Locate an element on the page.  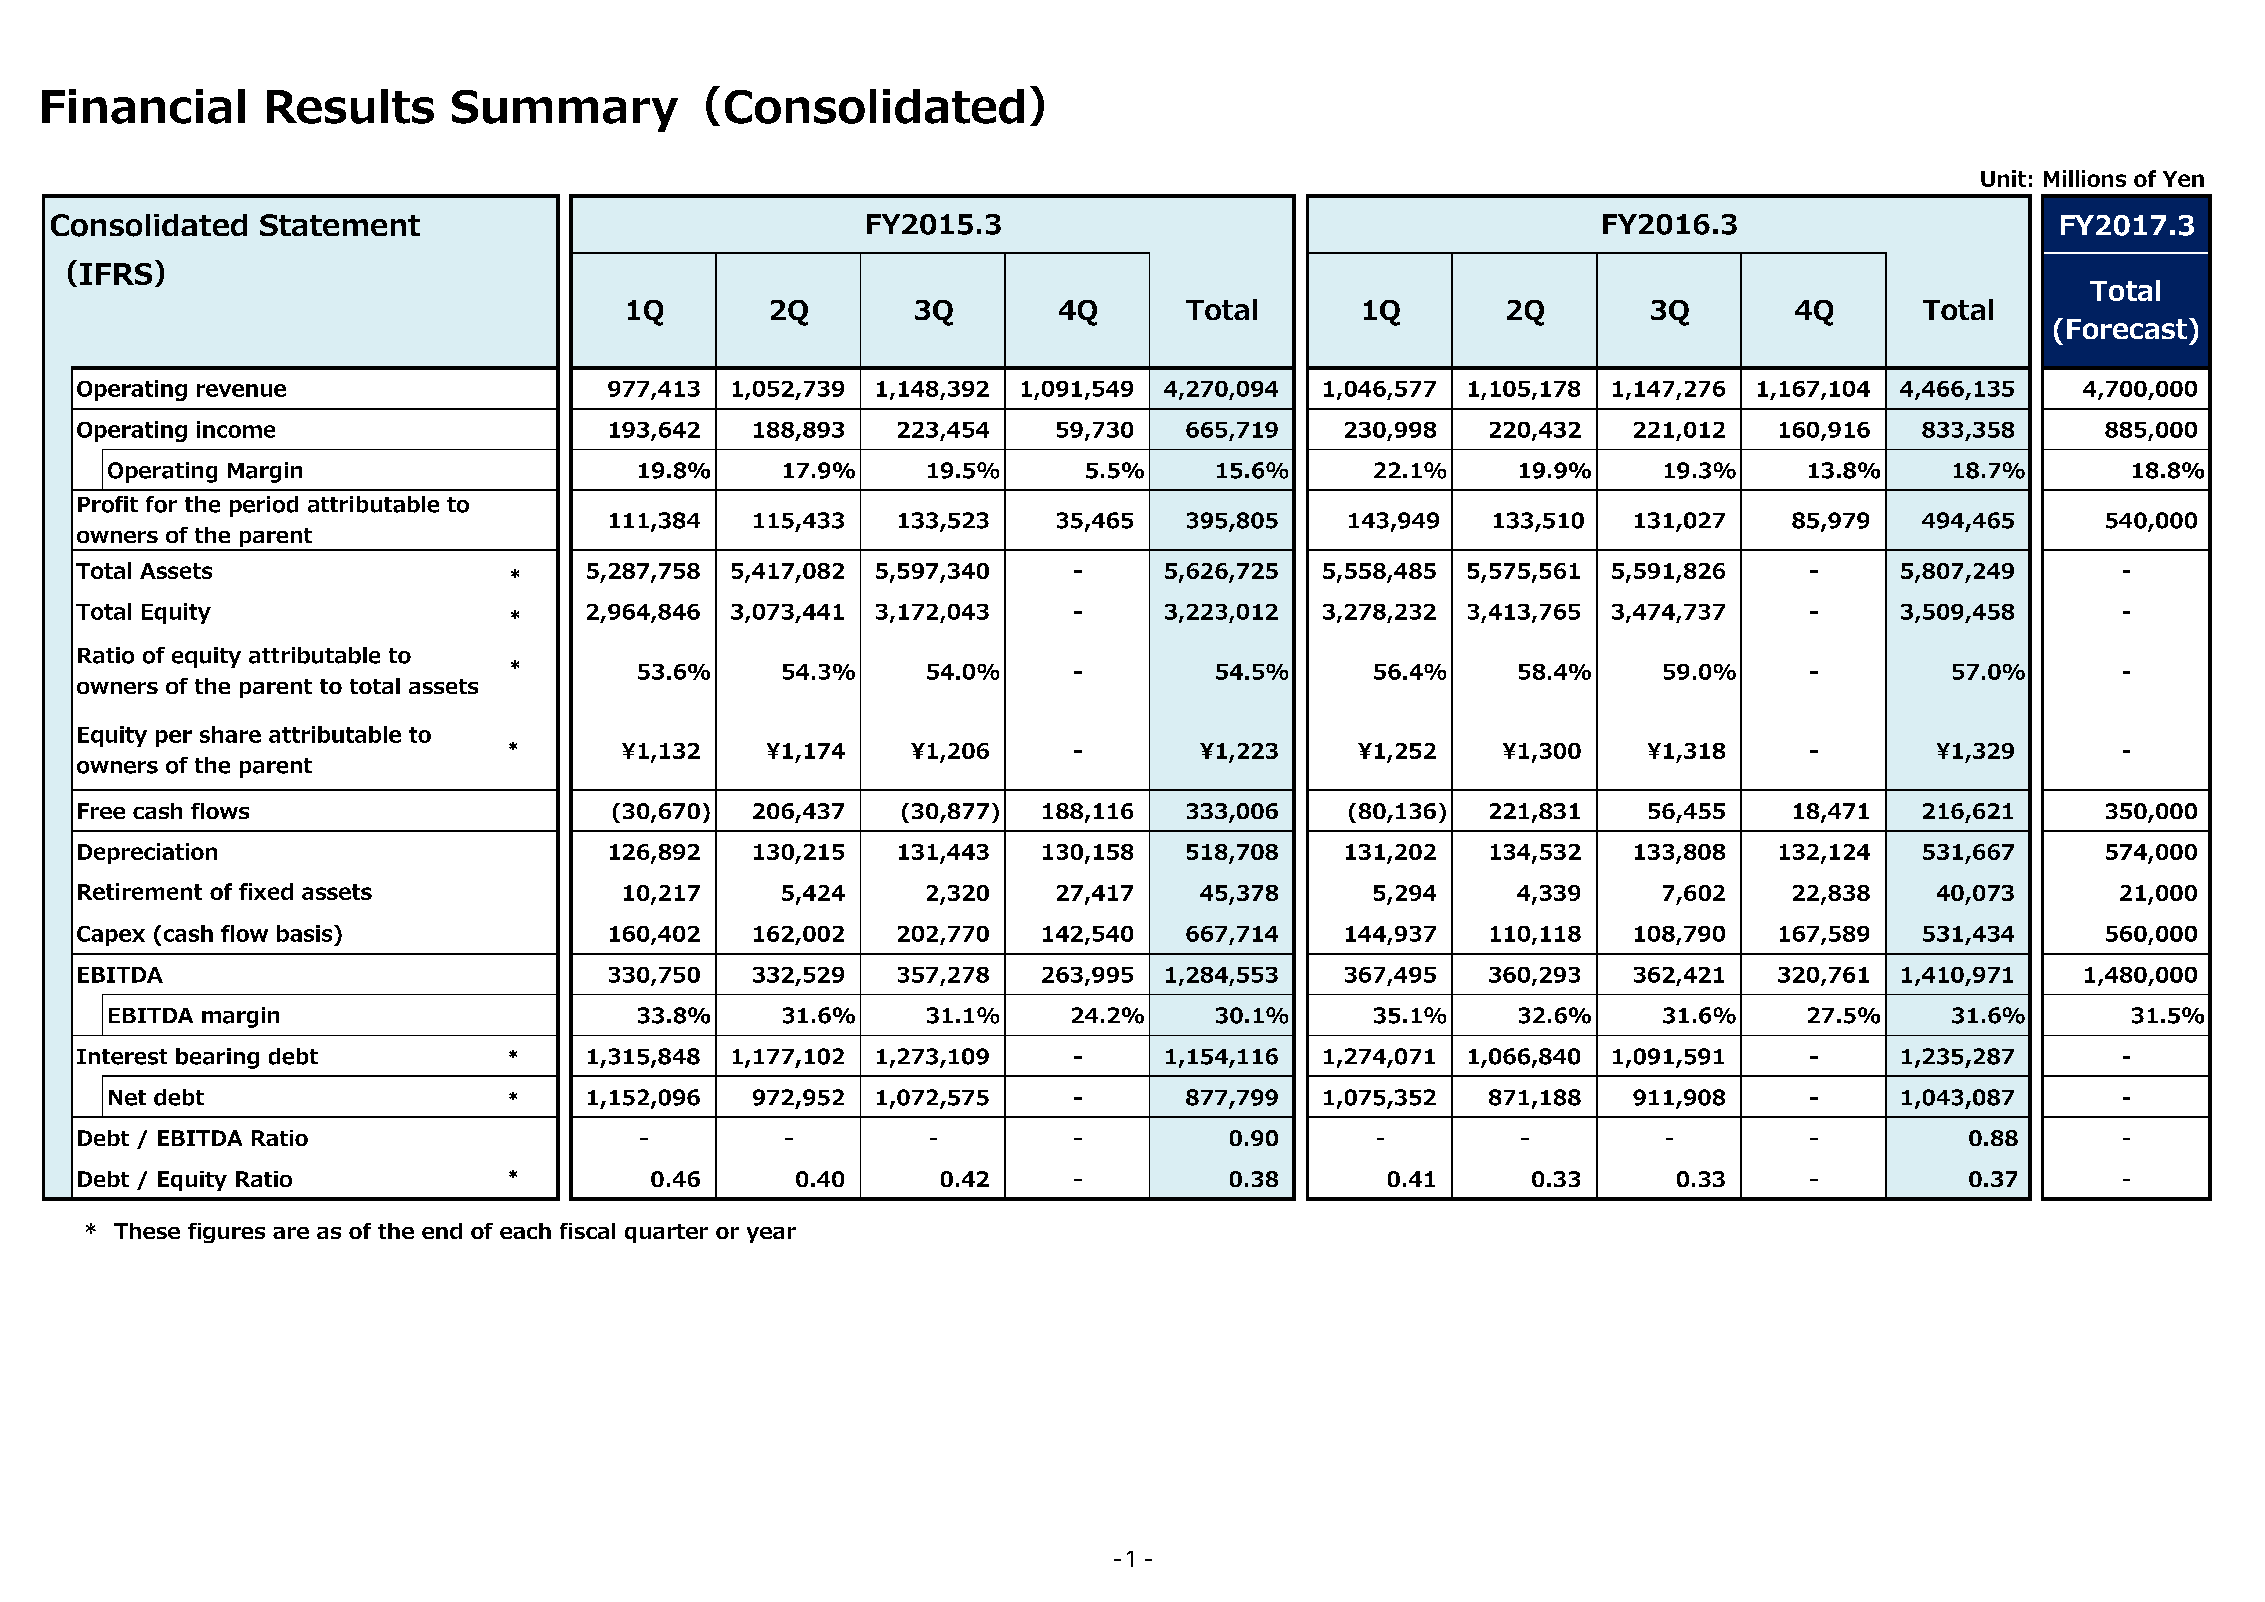
basis is located at coordinates (306, 933).
